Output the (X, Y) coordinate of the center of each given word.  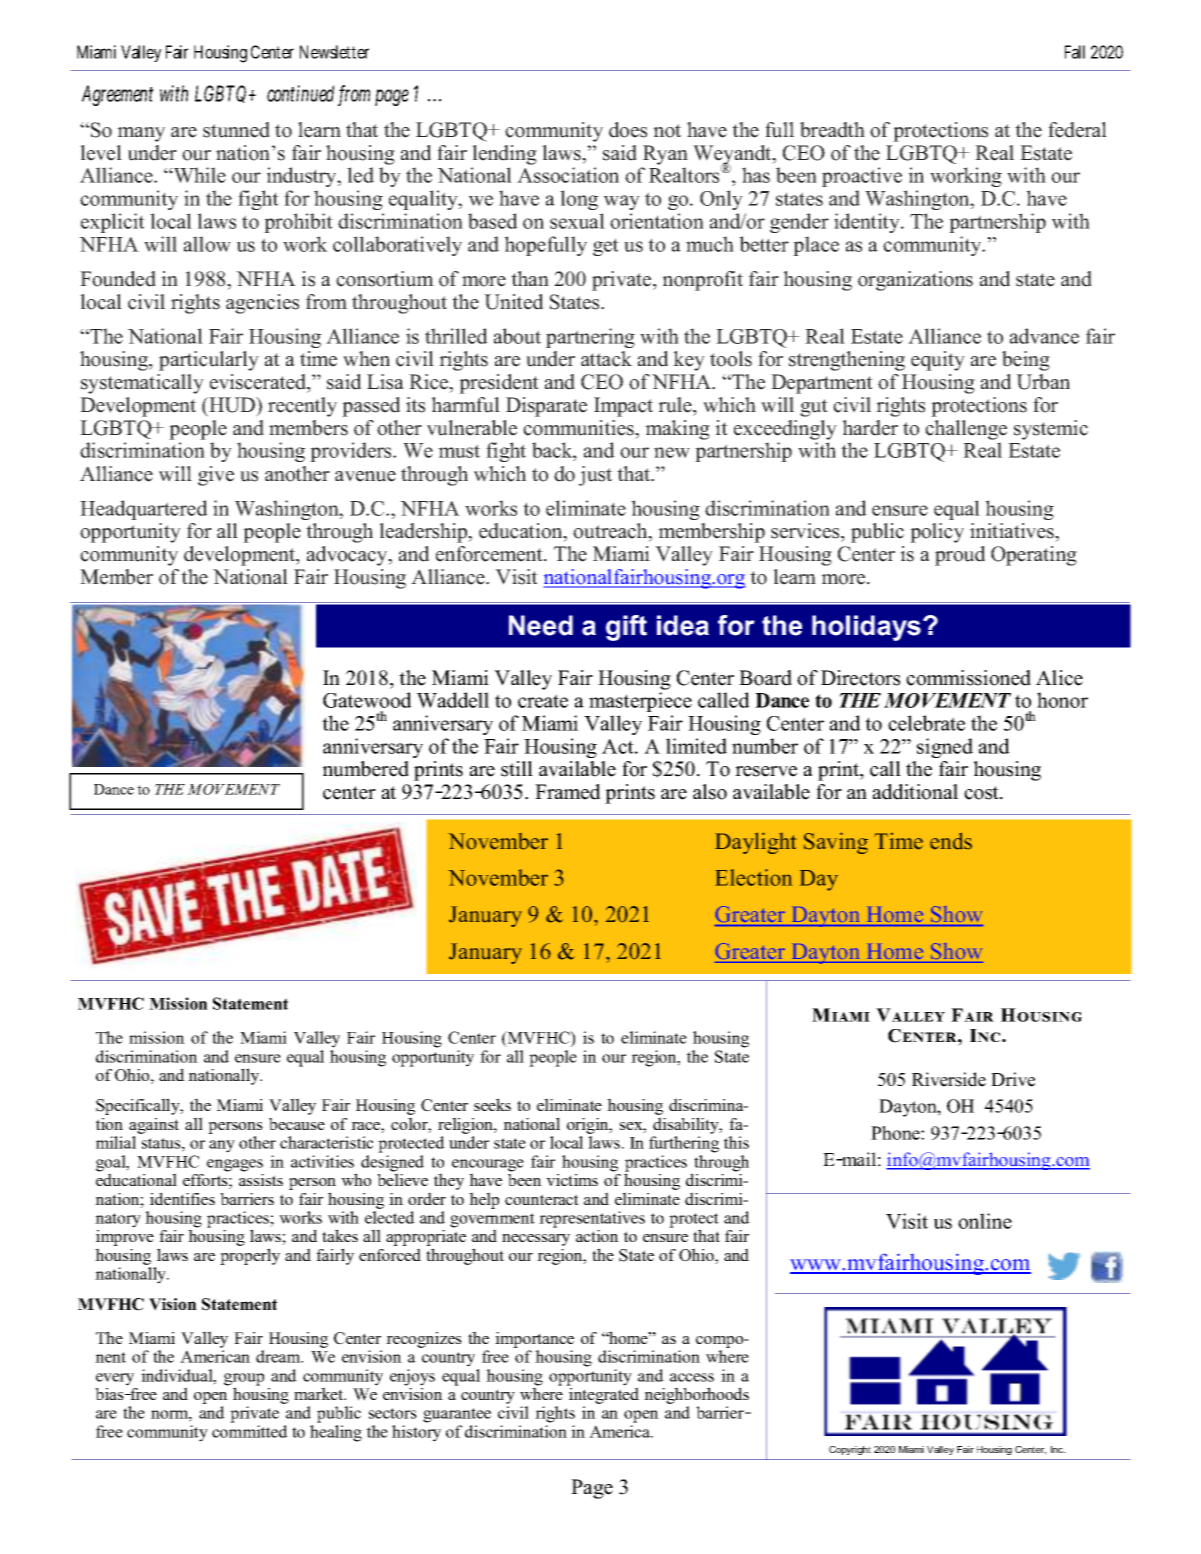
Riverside (949, 1079)
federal (1077, 130)
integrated (603, 1394)
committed (250, 1431)
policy (937, 533)
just (595, 476)
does (628, 130)
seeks (492, 1104)
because (297, 1124)
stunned (236, 130)
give (216, 476)
